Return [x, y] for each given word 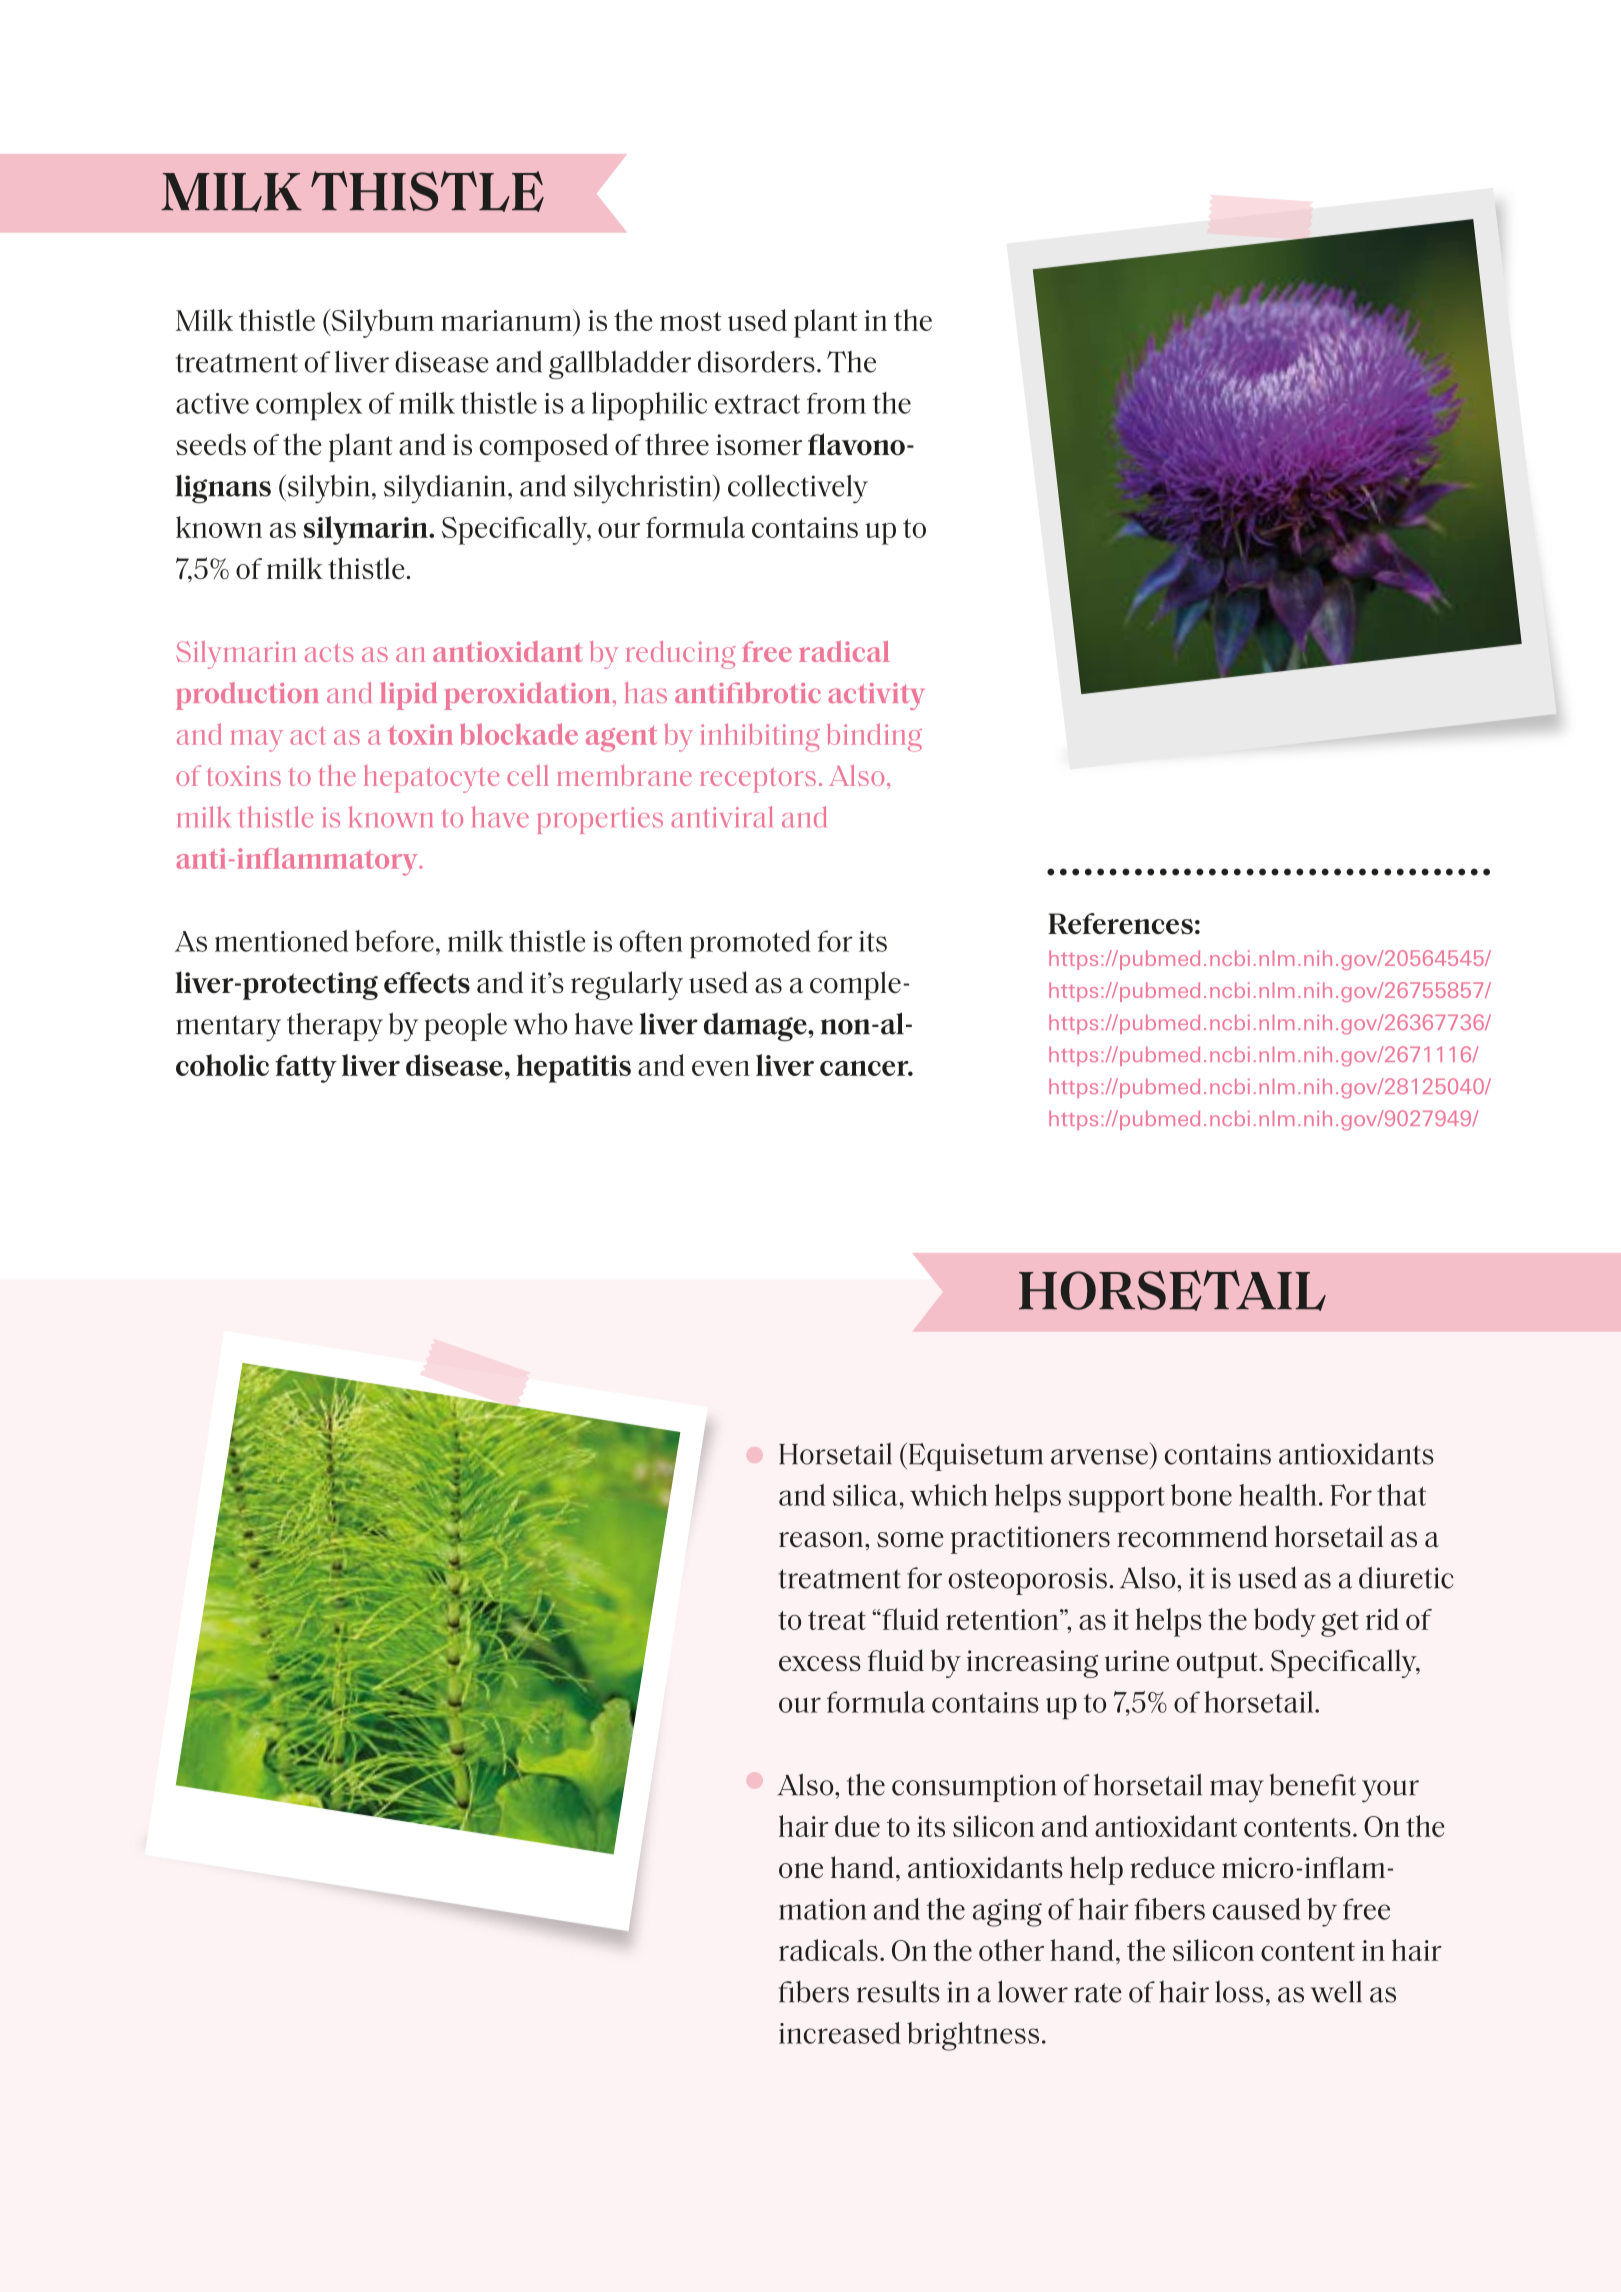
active [212, 403]
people [466, 1026]
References [1120, 923]
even [721, 1068]
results [898, 1991]
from [836, 403]
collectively [798, 489]
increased [840, 2033]
